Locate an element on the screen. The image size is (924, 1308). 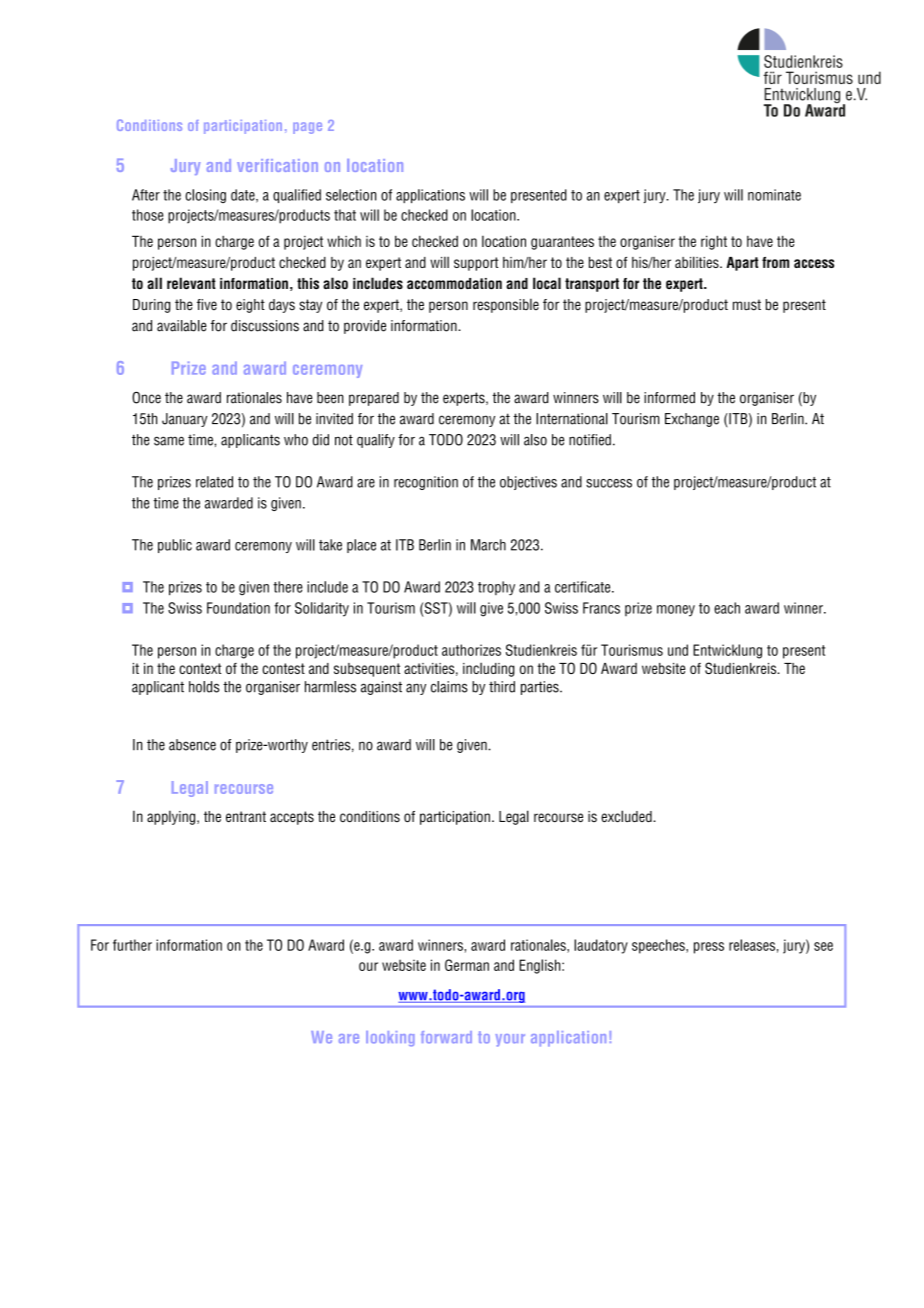
further is located at coordinates (132, 945).
